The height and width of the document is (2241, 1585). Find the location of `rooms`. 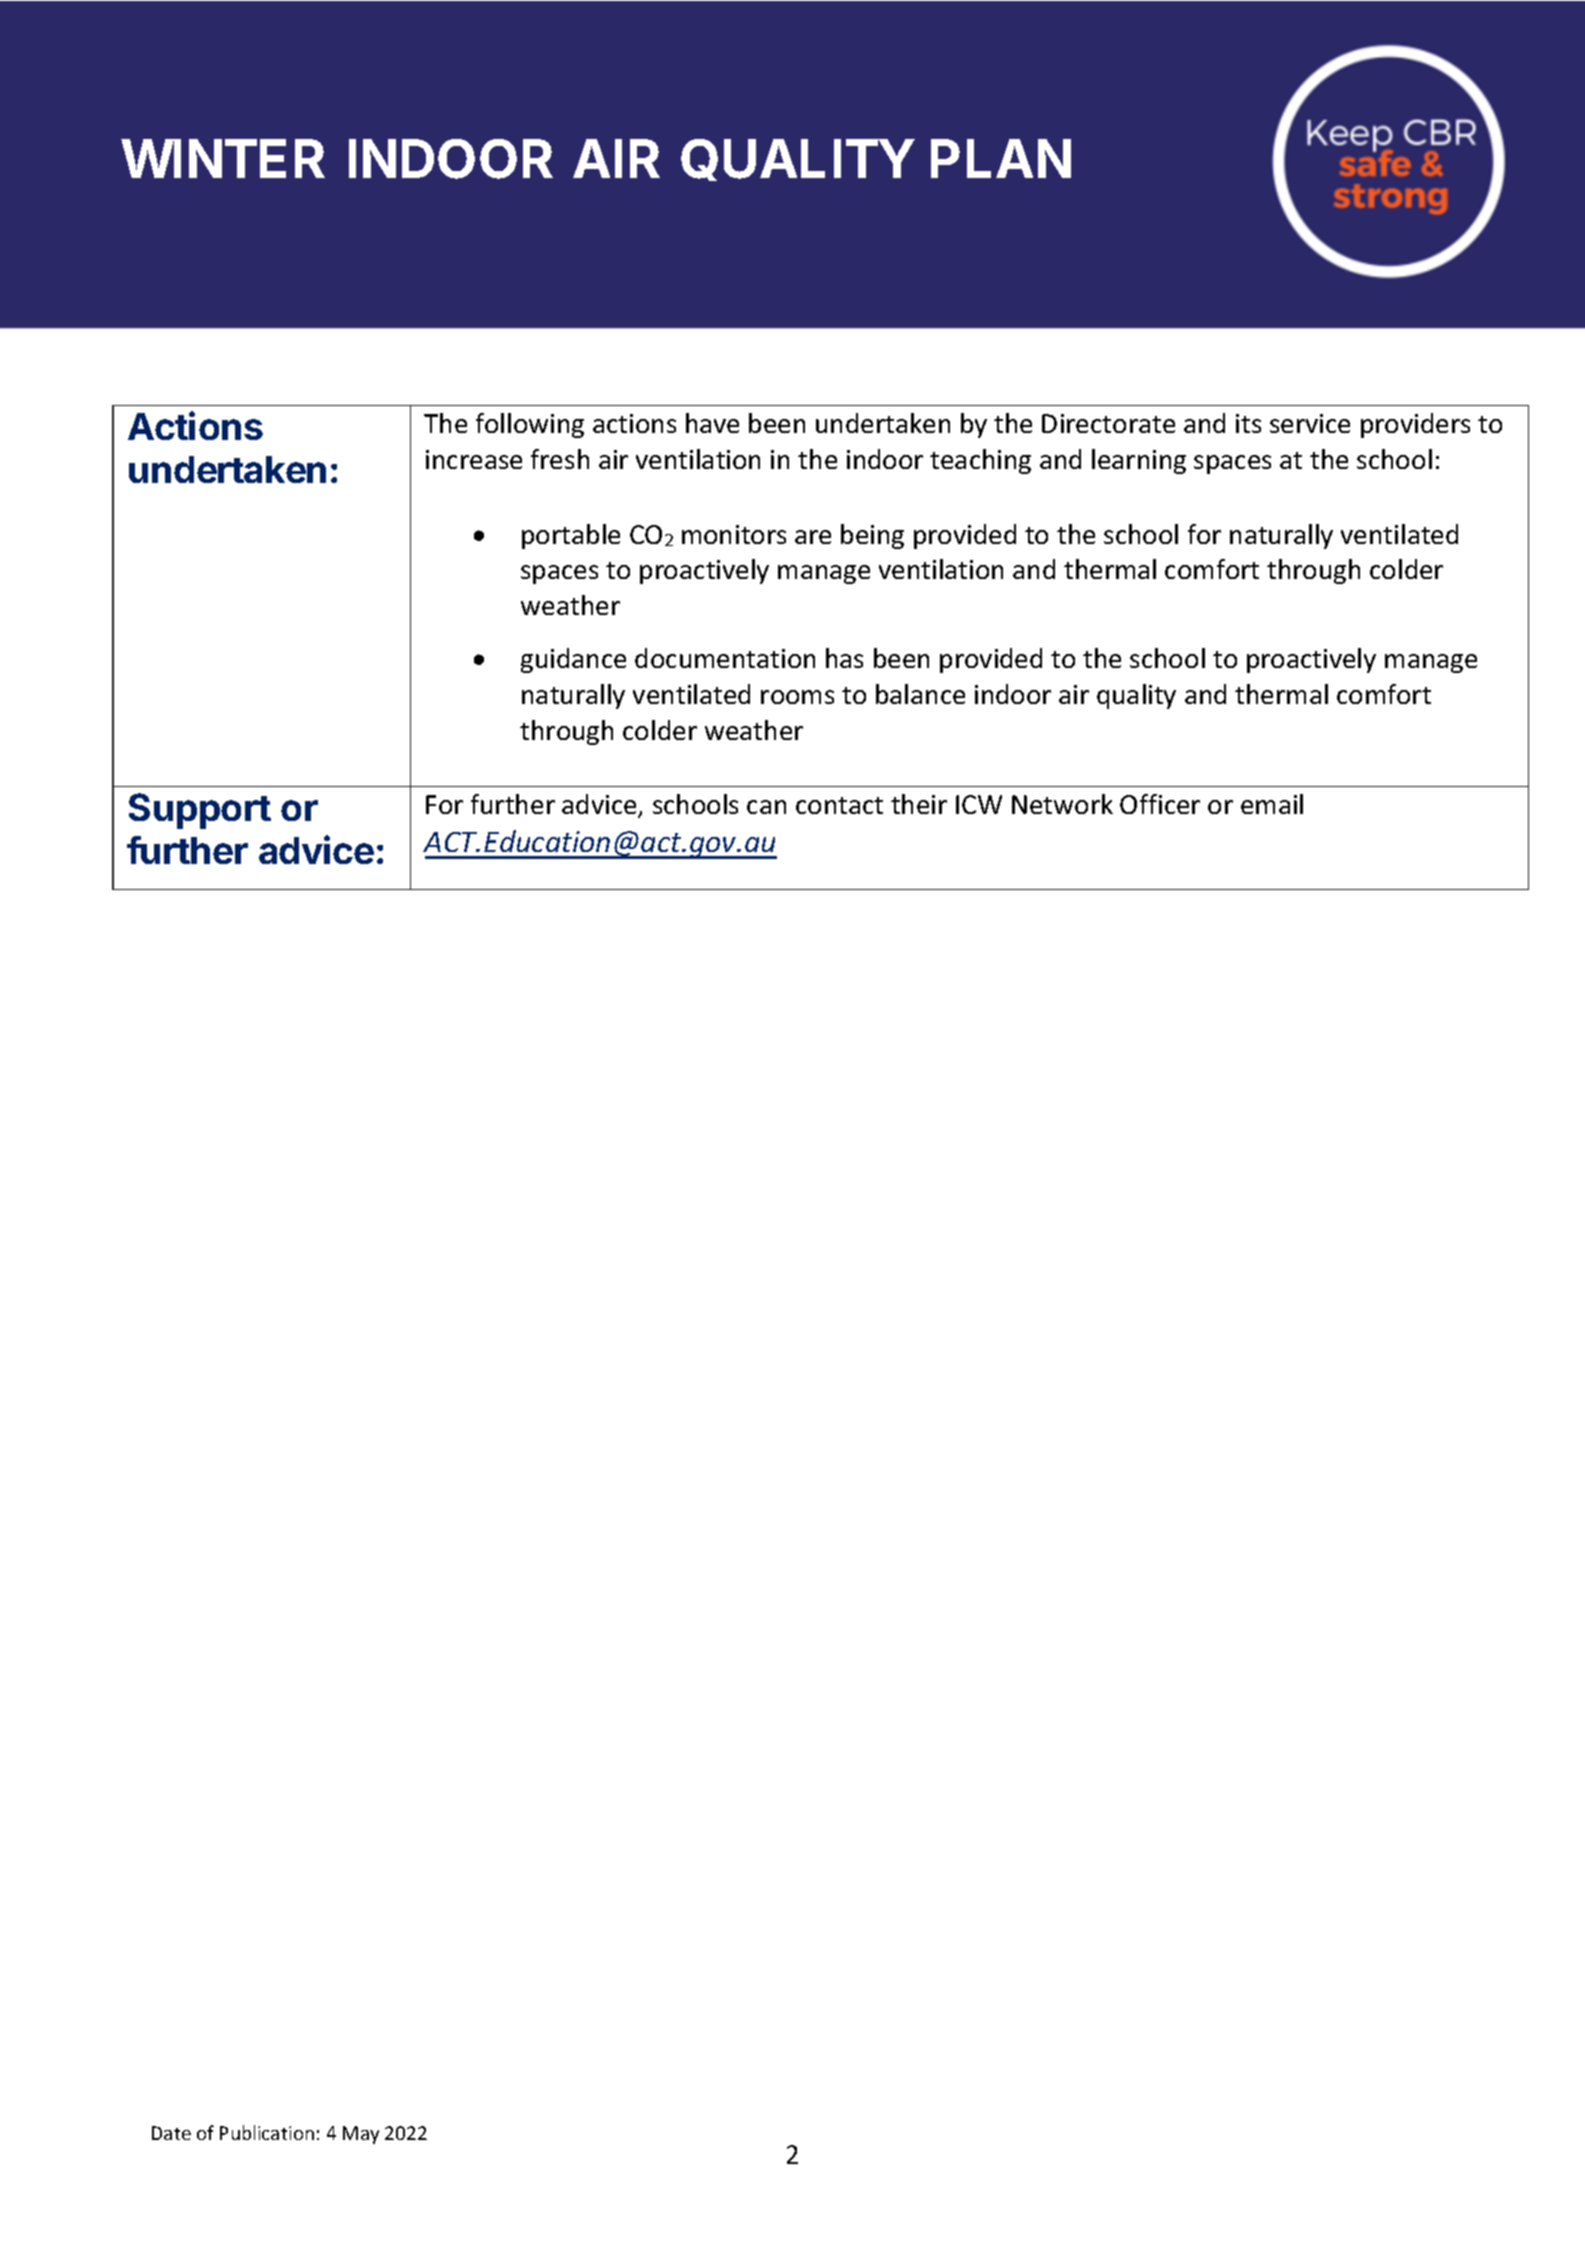

rooms is located at coordinates (797, 697).
